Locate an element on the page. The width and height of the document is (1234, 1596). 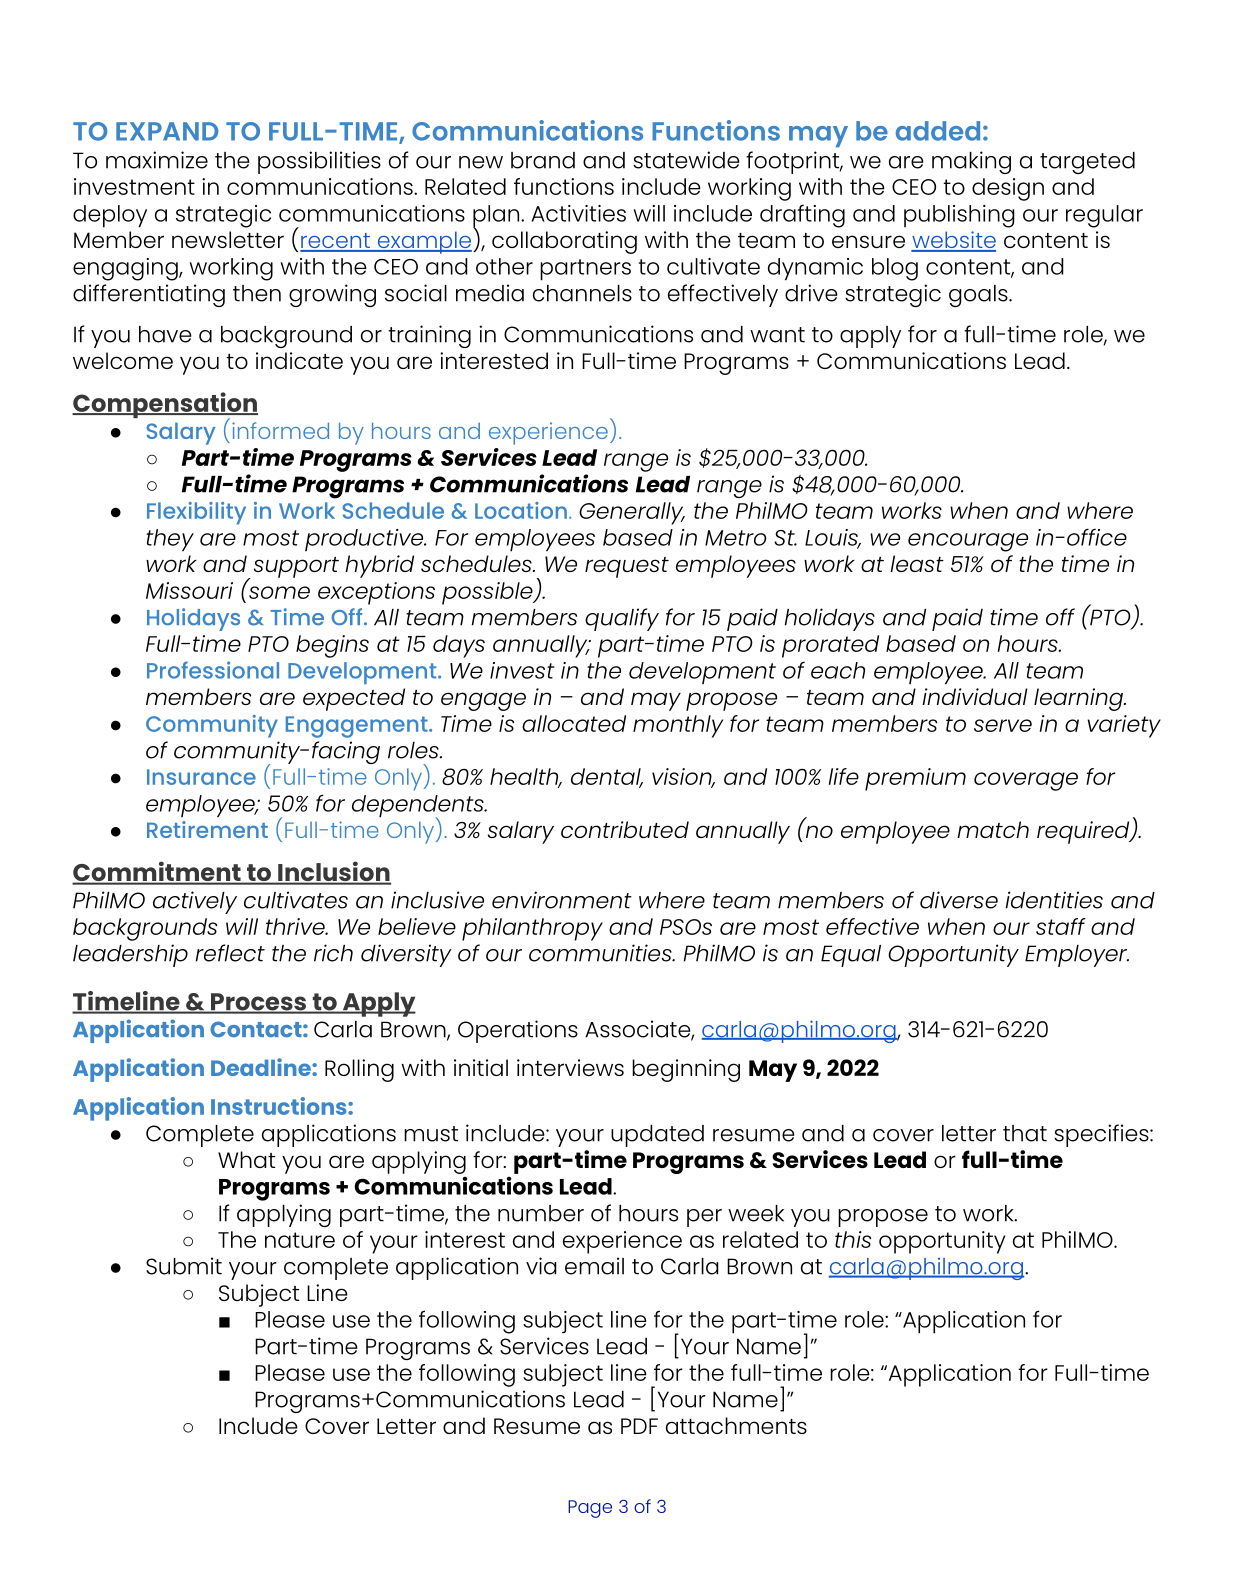
Process is located at coordinates (258, 1003).
